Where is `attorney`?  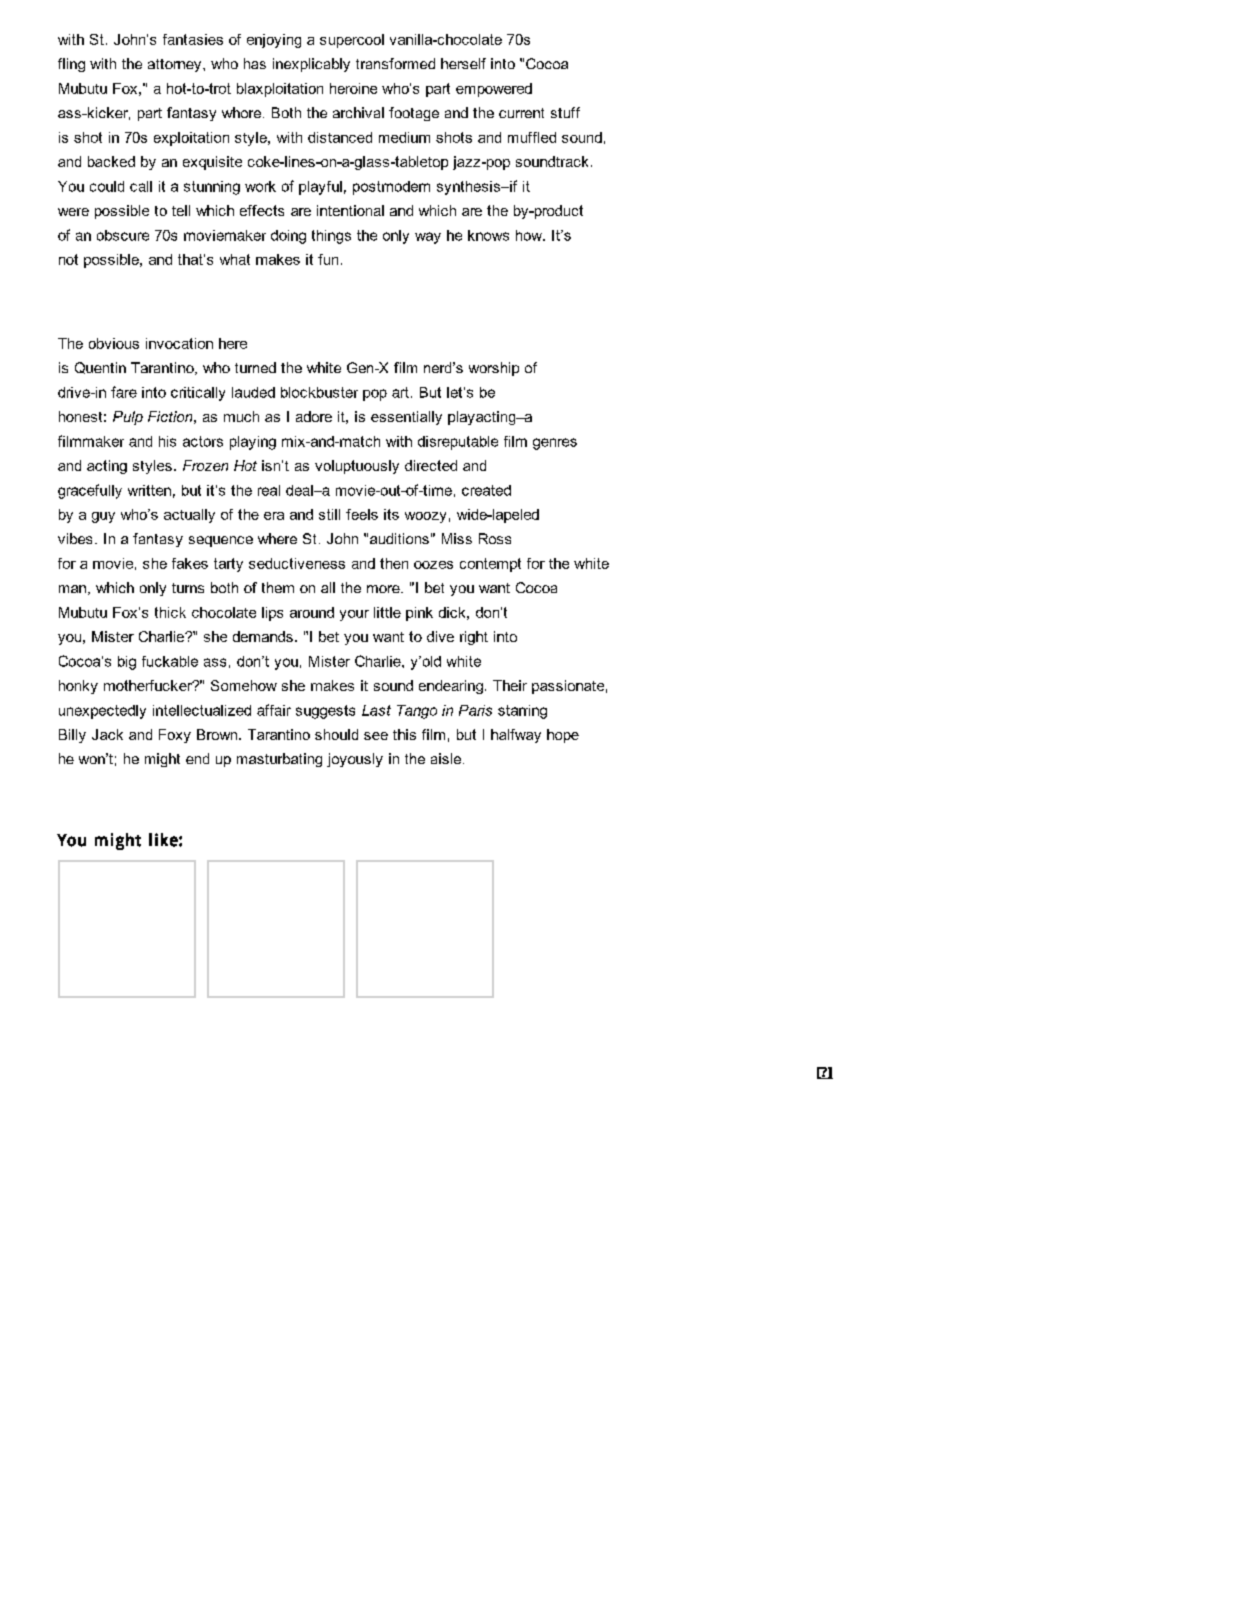 attorney is located at coordinates (176, 65).
